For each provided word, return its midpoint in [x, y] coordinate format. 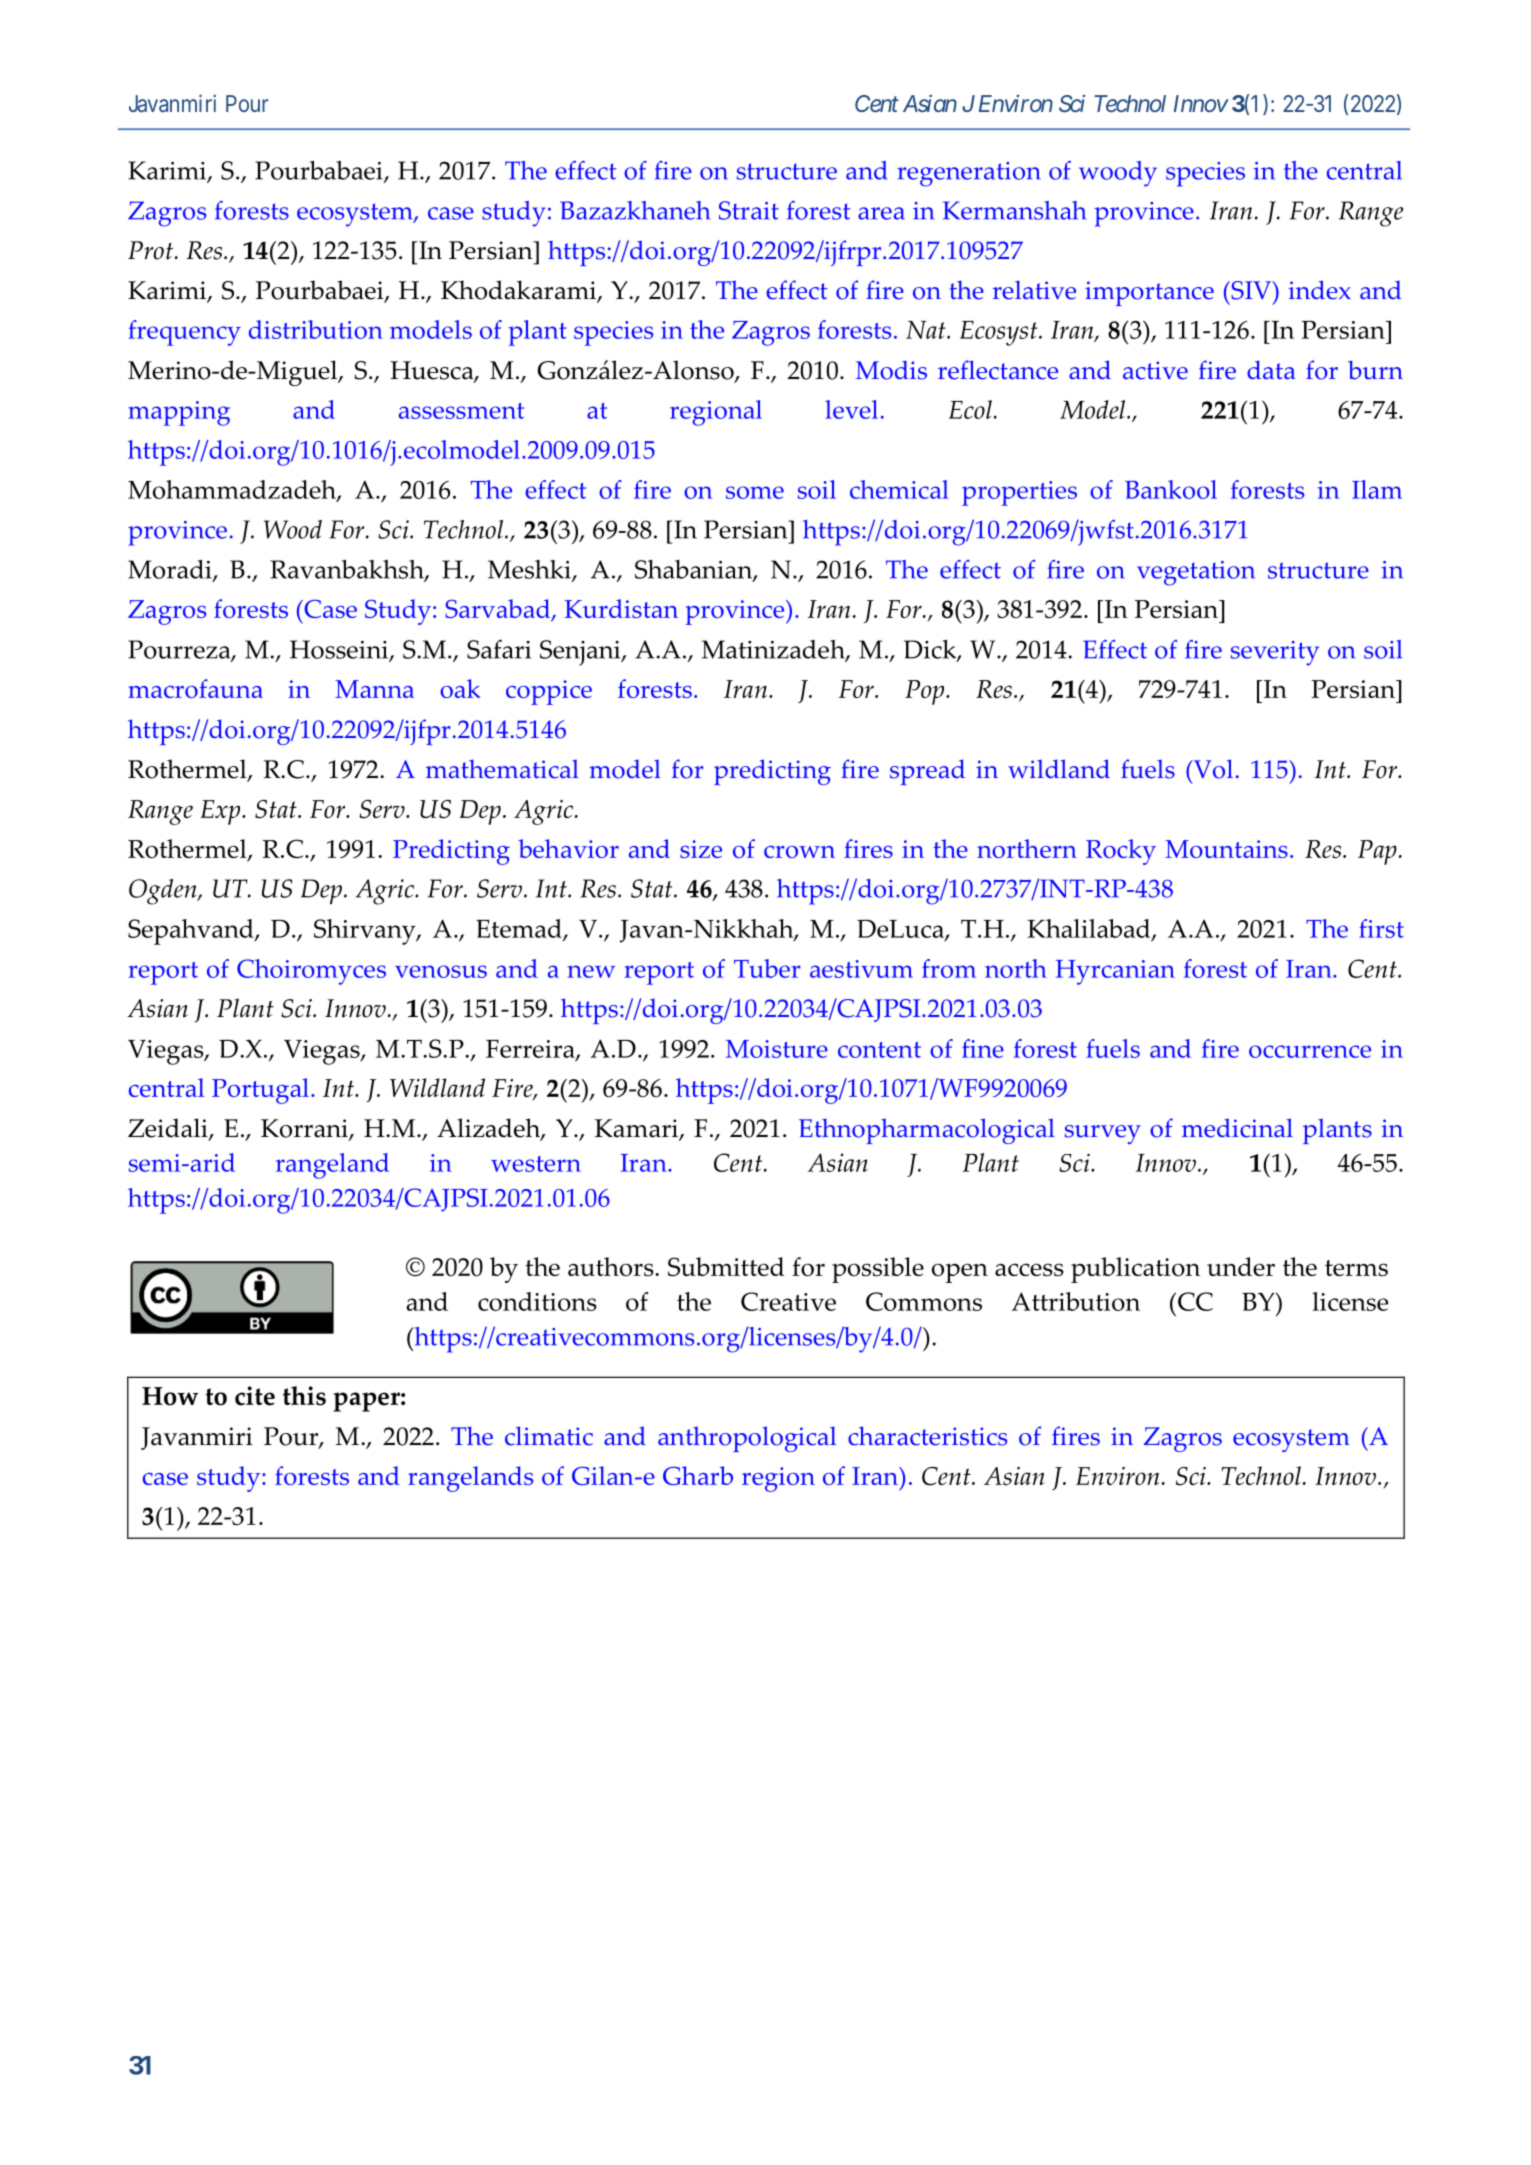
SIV [1251, 290]
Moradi [171, 571]
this [304, 1396]
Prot [150, 250]
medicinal [1237, 1128]
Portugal [260, 1091]
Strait [749, 210]
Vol [1212, 769]
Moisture [777, 1049]
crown [799, 852]
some [755, 492]
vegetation [1196, 573]
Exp [221, 812]
